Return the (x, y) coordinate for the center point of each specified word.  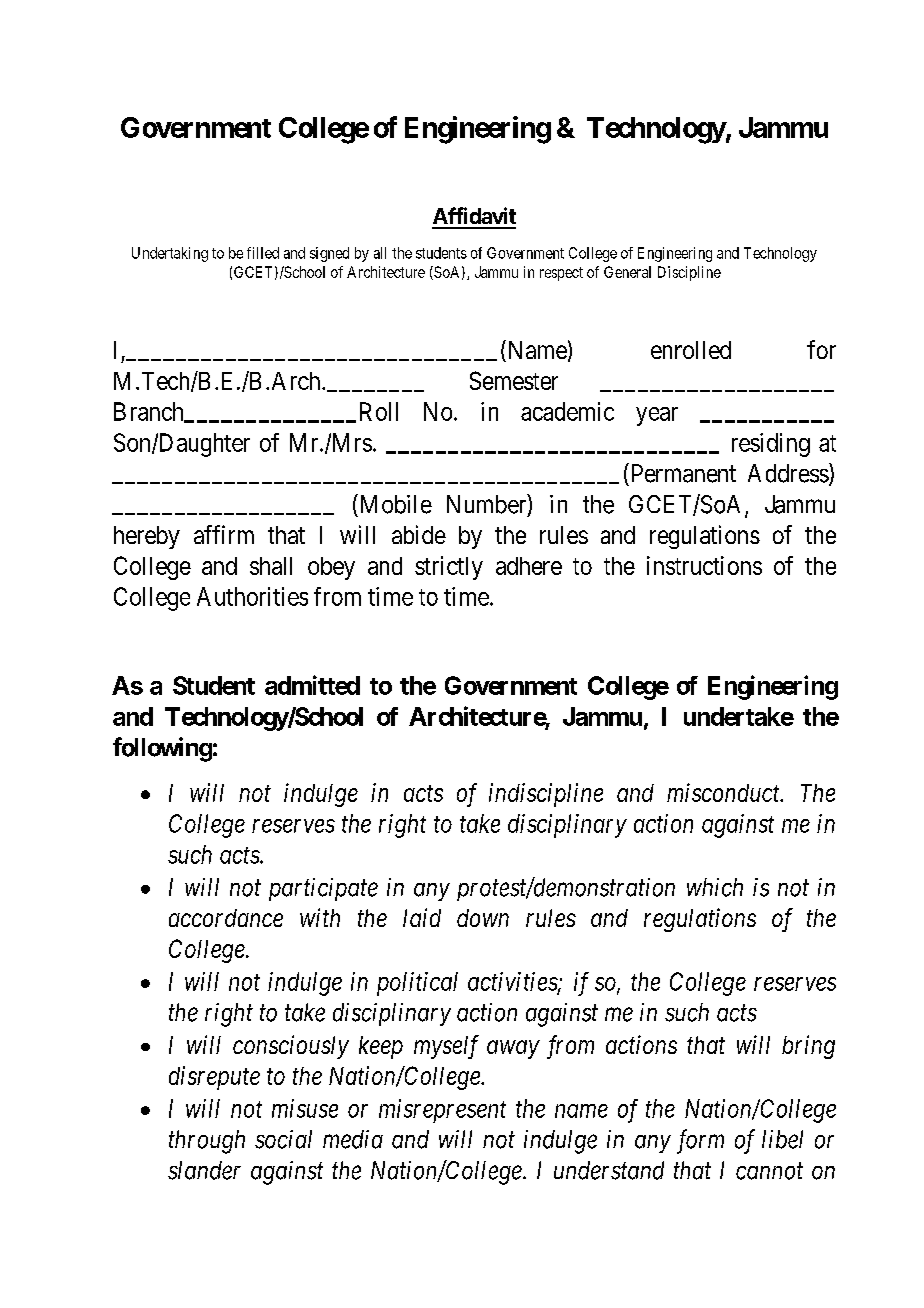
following (162, 749)
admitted (312, 685)
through (207, 1142)
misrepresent (442, 1111)
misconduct (724, 792)
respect (561, 274)
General (627, 272)
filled (263, 253)
